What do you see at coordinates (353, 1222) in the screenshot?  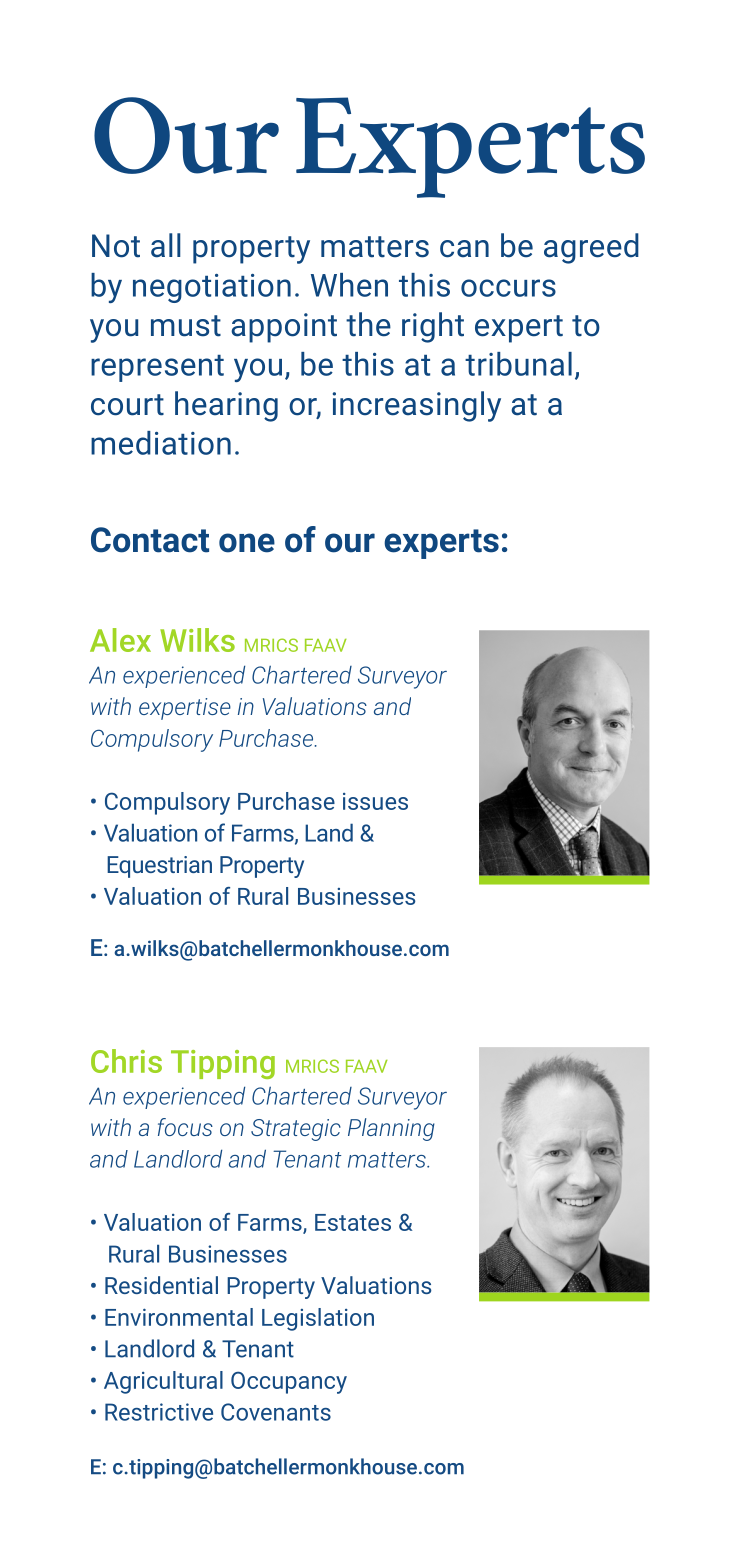 I see `Estates` at bounding box center [353, 1222].
